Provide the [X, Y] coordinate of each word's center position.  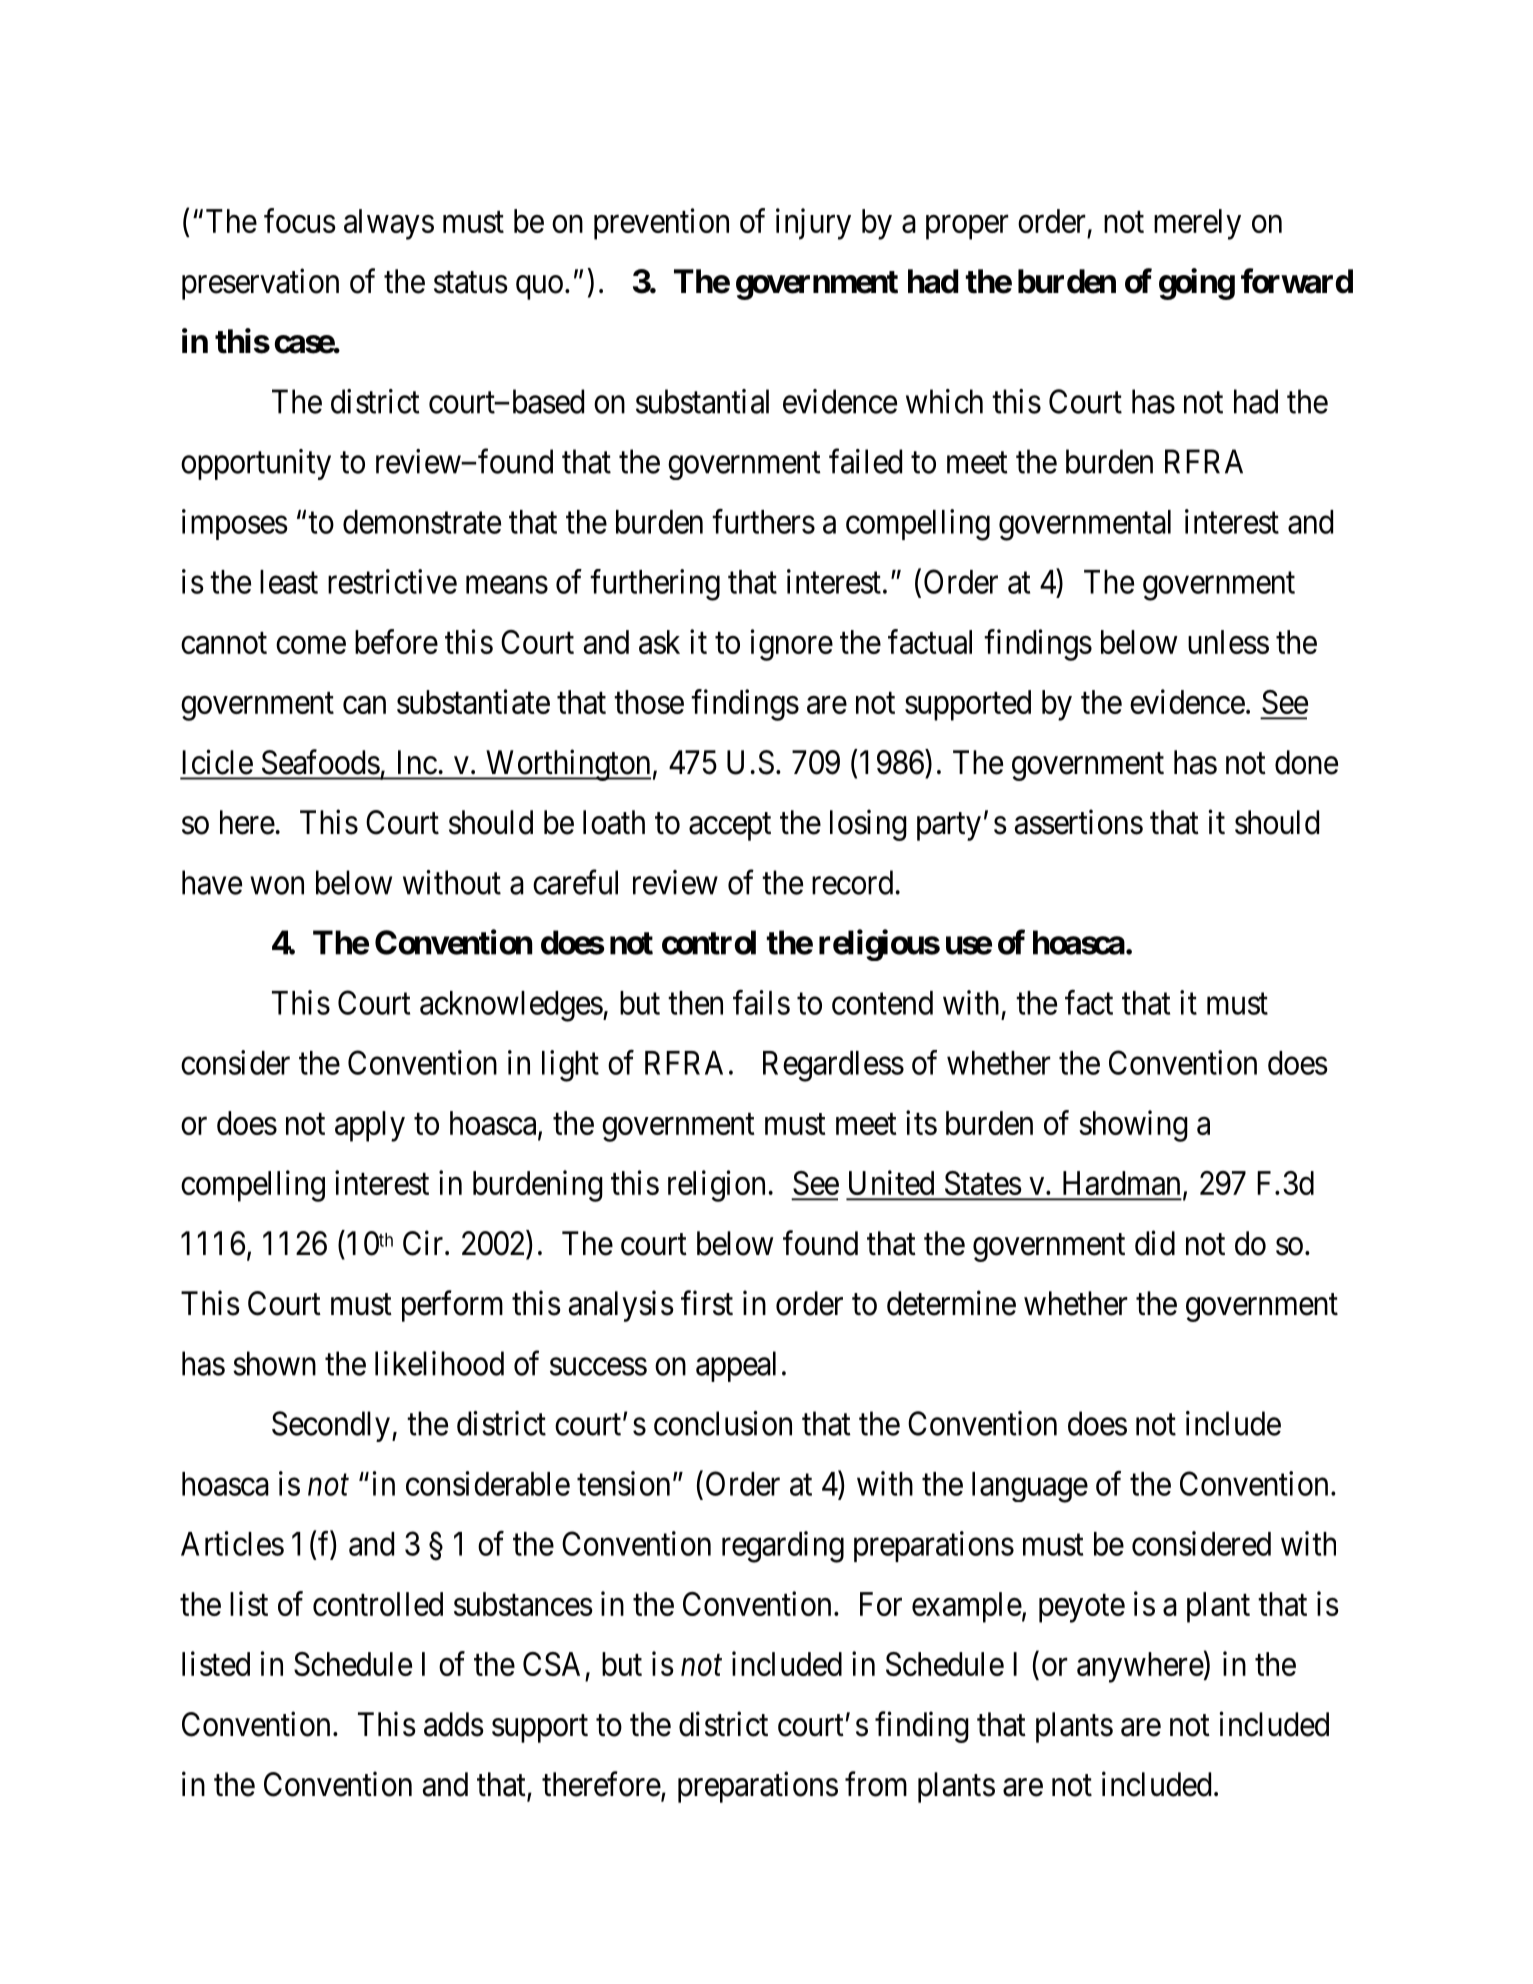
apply [370, 1126]
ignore [792, 645]
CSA [551, 1664]
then [695, 1003]
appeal [736, 1366]
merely [1197, 224]
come [311, 645]
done [1306, 762]
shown [274, 1363]
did [1155, 1243]
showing [1133, 1126]
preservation [260, 284]
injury [813, 224]
